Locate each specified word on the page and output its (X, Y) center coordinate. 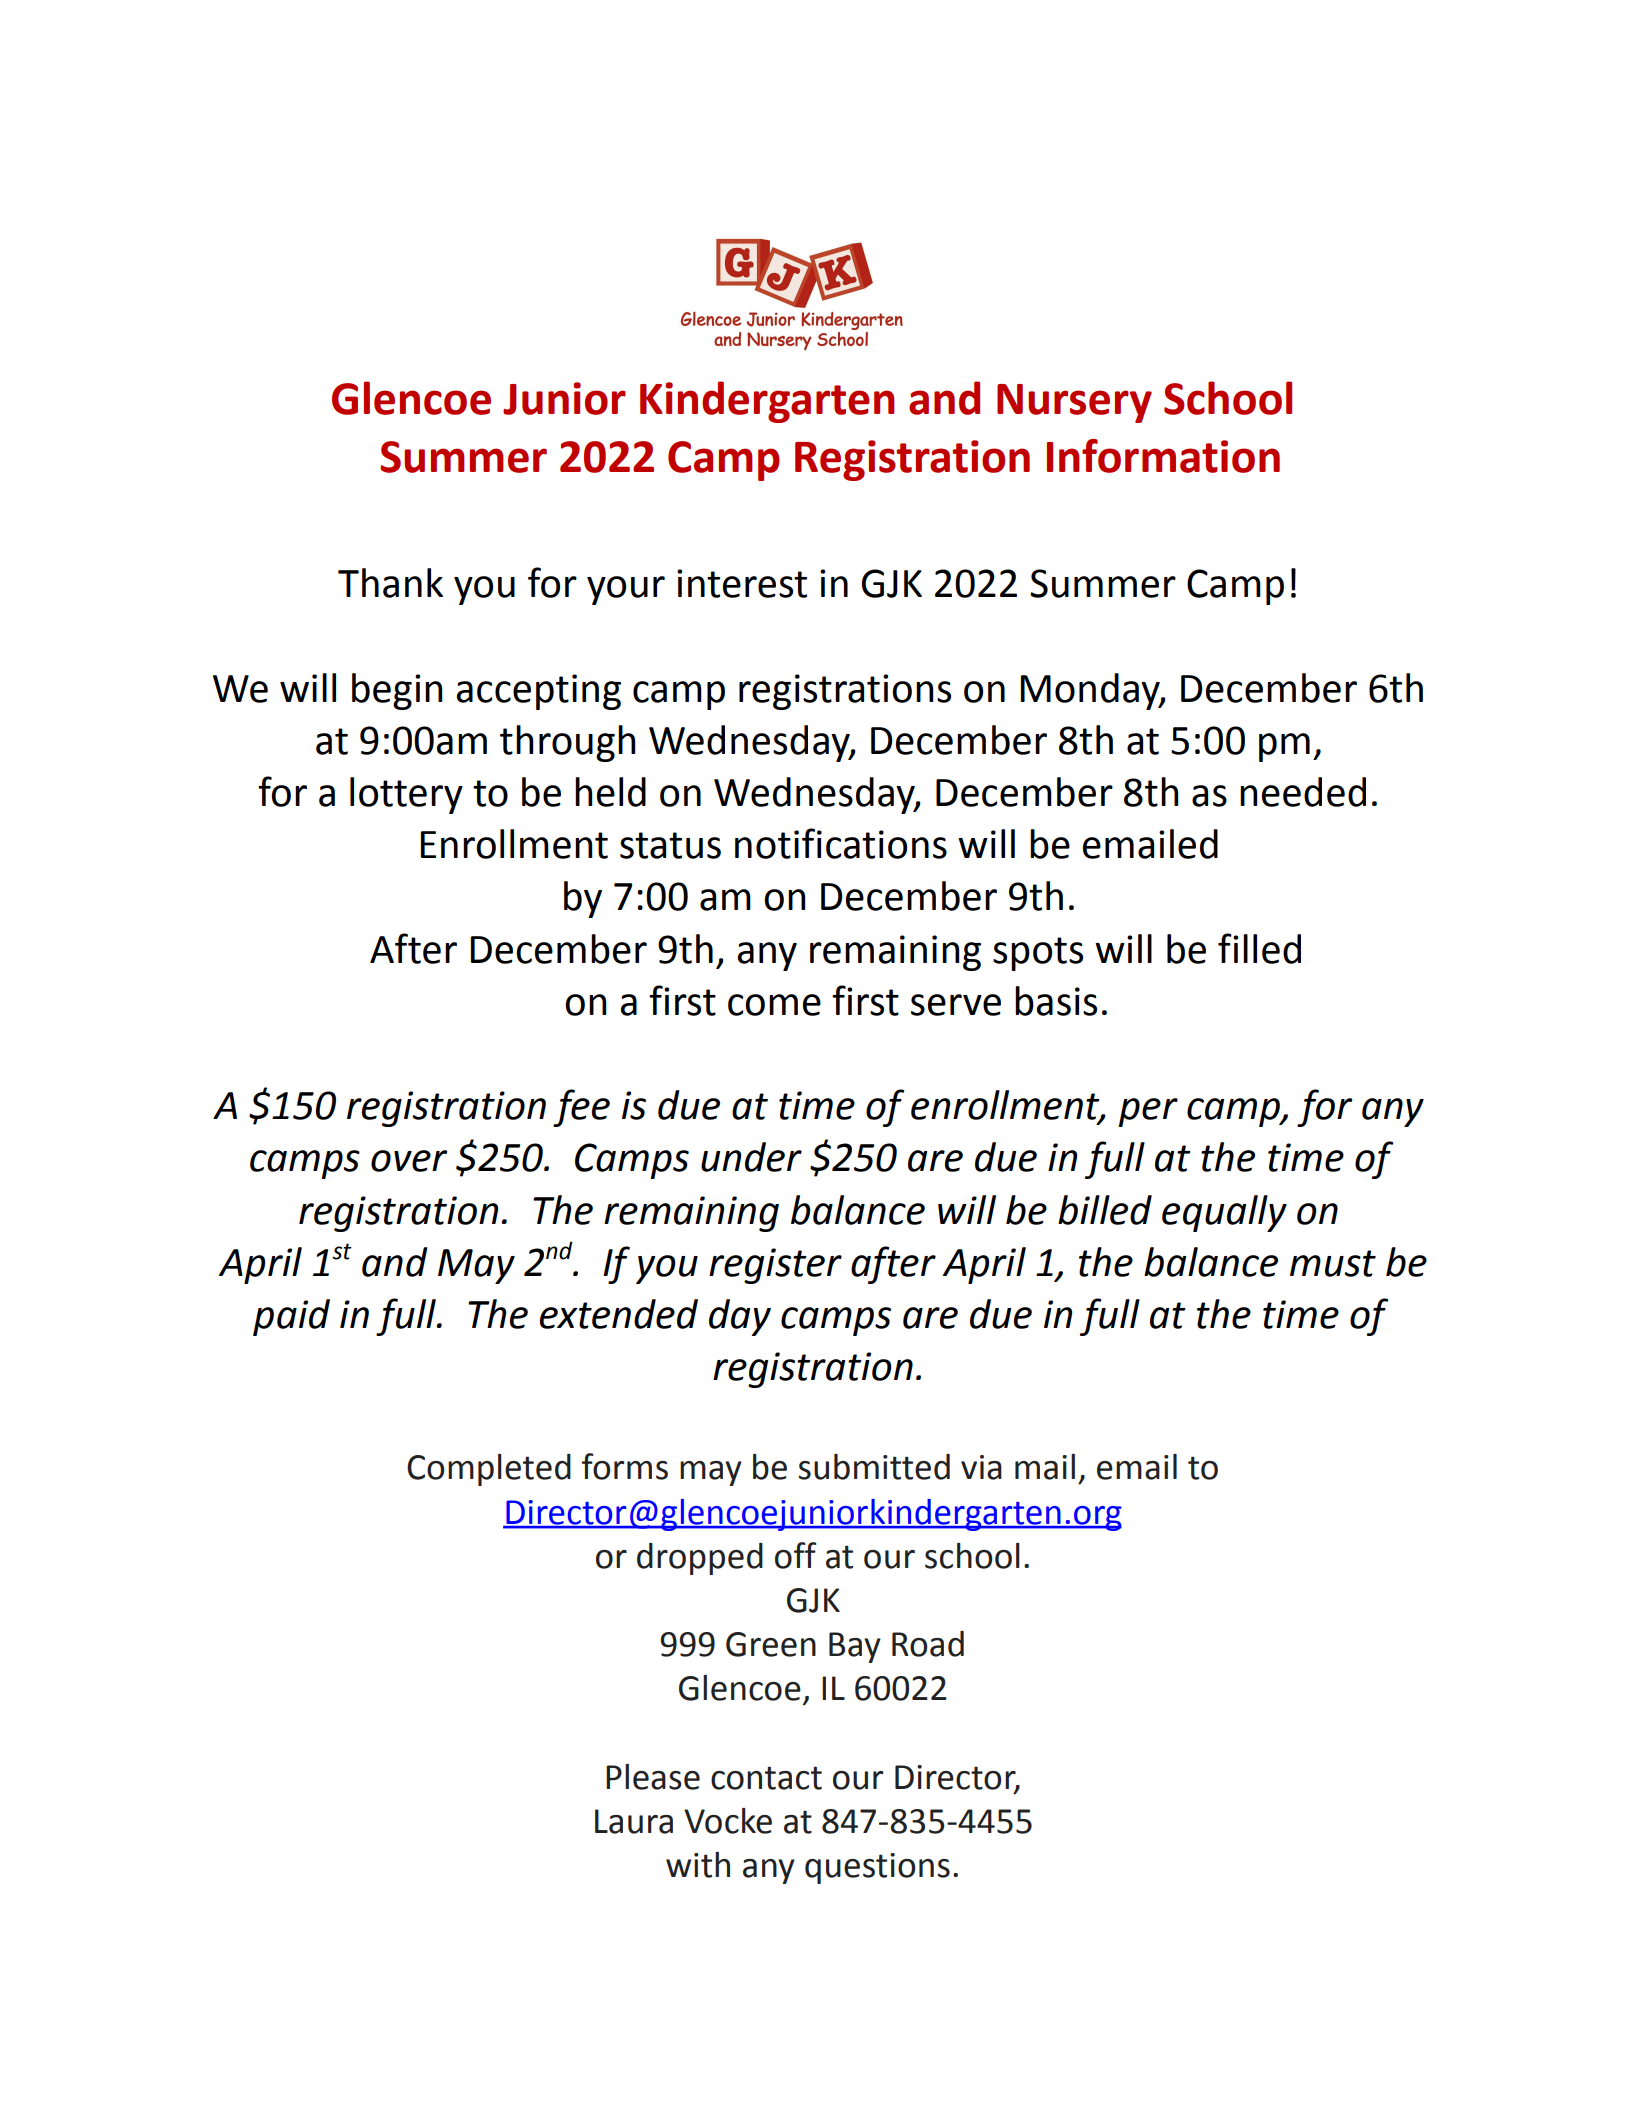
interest (742, 583)
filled (1259, 948)
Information (1163, 456)
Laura (634, 1821)
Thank (390, 583)
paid (291, 1317)
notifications (841, 843)
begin (397, 691)
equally (1224, 1213)
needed (1303, 792)
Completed (489, 1470)
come (774, 1005)
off (795, 1555)
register (775, 1266)
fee (581, 1108)
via (981, 1467)
